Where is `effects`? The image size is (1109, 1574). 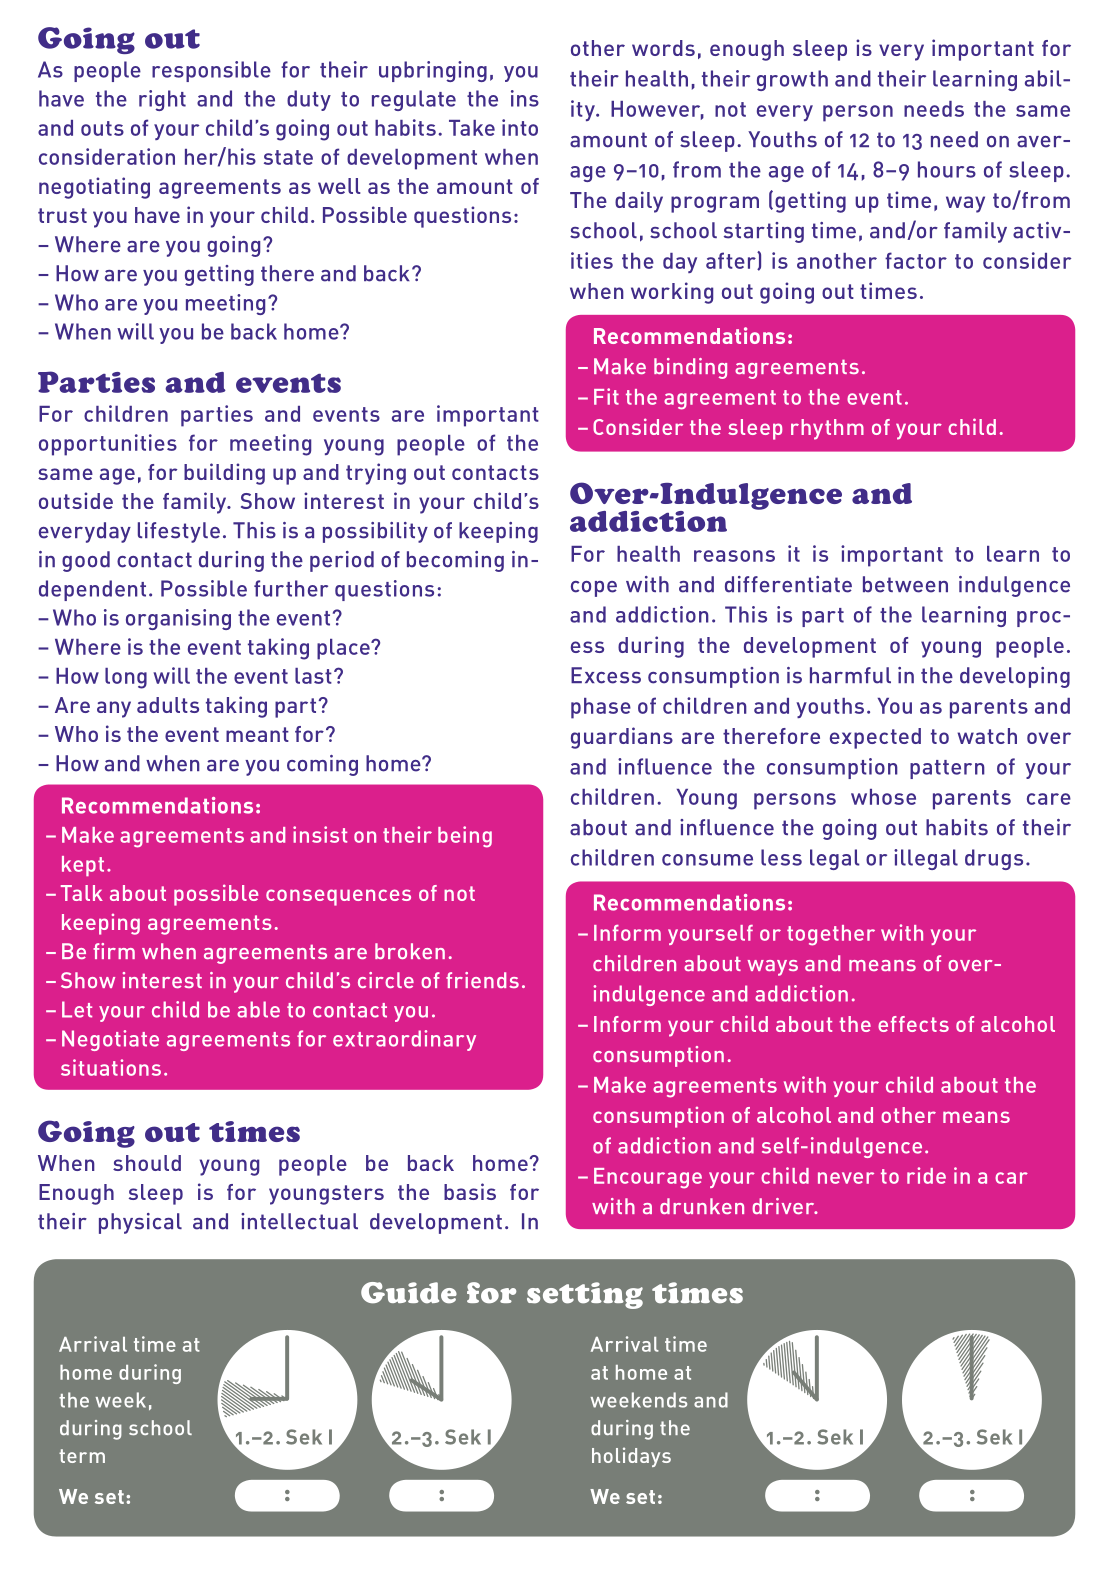 effects is located at coordinates (913, 1024).
